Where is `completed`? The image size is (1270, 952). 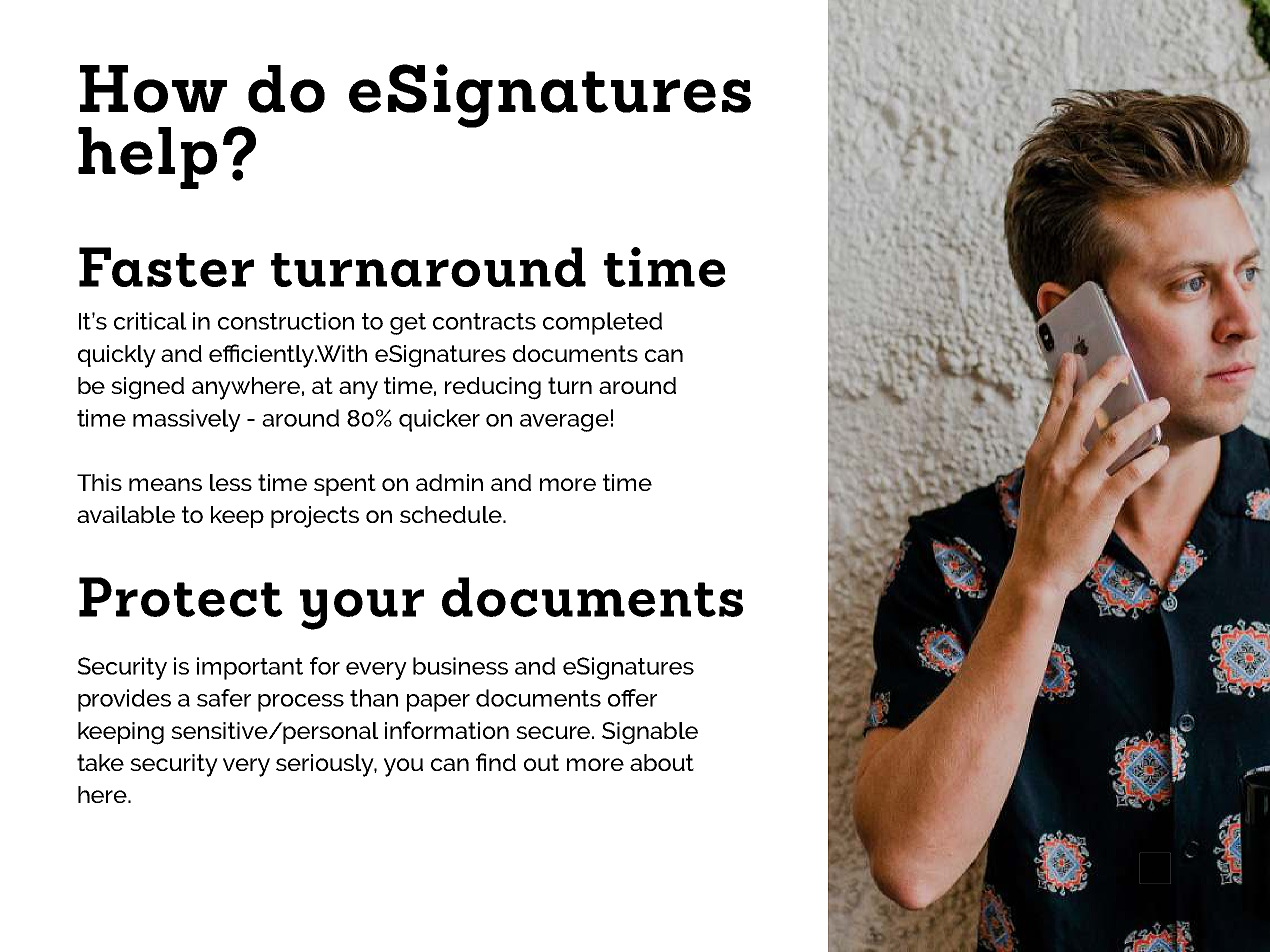
completed is located at coordinates (602, 323).
